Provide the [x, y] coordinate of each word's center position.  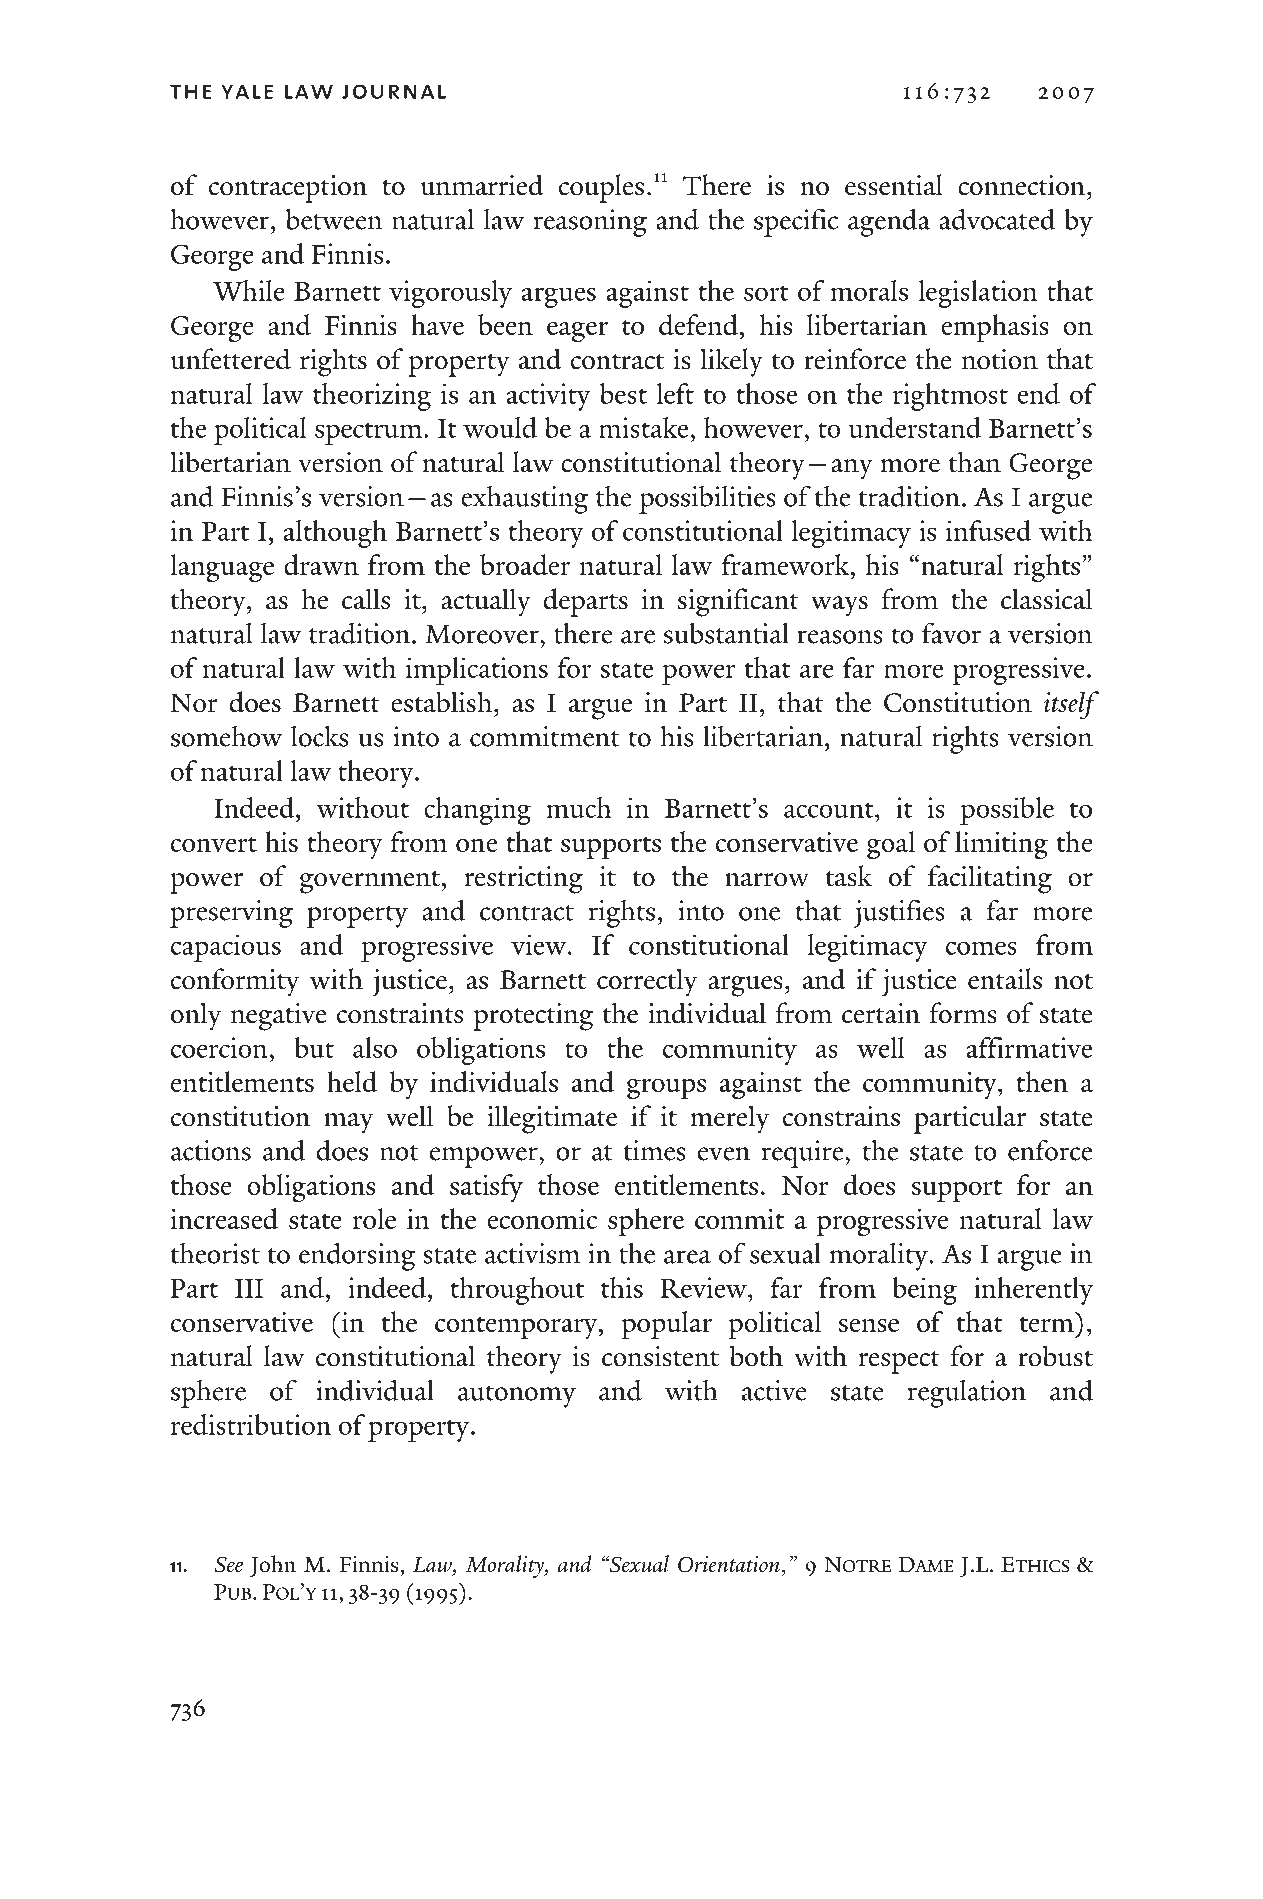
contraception [288, 189]
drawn [321, 564]
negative [279, 1017]
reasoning [590, 223]
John [273, 1566]
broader [525, 564]
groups [666, 1089]
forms [963, 1013]
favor [951, 633]
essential [894, 185]
